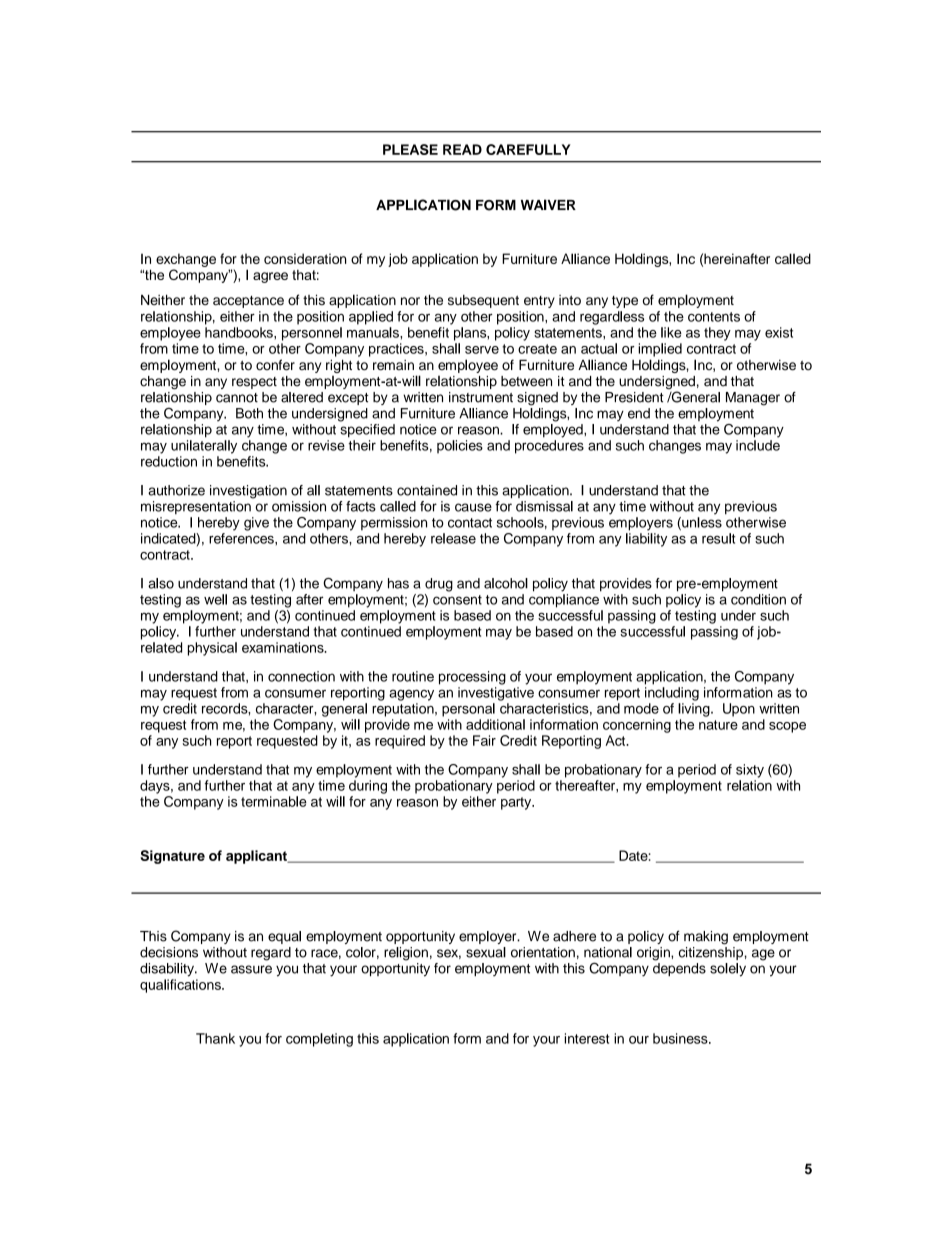 The width and height of the screenshot is (952, 1233). Describe the element at coordinates (472, 678) in the screenshot. I see `processing` at that location.
